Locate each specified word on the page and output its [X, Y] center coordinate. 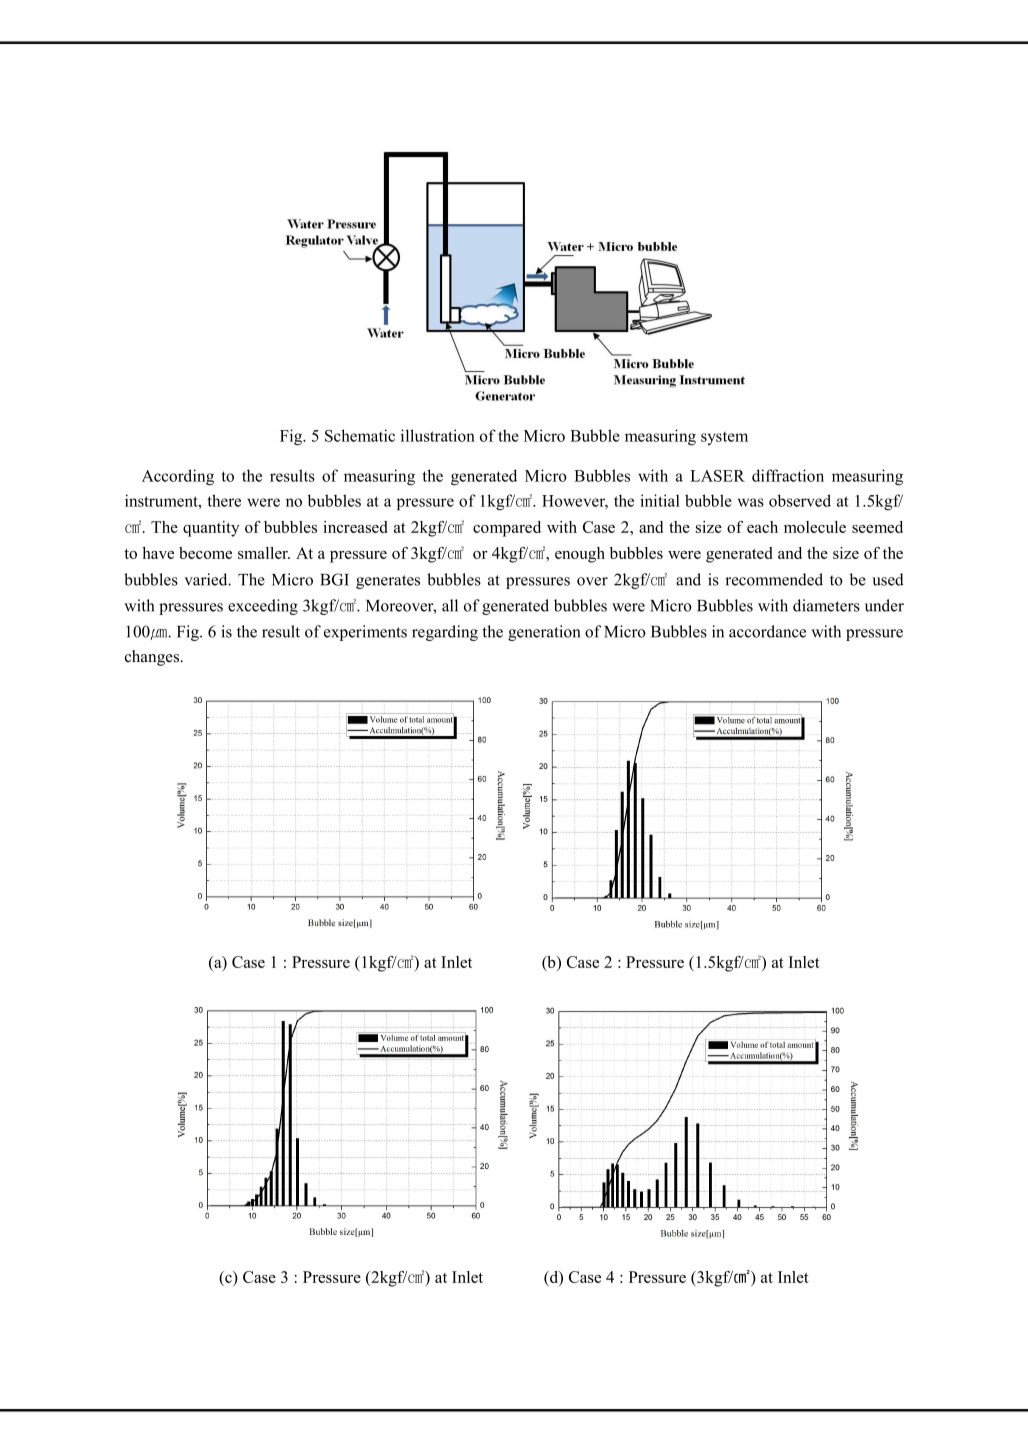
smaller [264, 553]
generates [388, 582]
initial [660, 500]
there [224, 500]
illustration [438, 435]
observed [800, 500]
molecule [815, 527]
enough [580, 555]
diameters [826, 605]
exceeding [263, 607]
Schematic [360, 435]
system [724, 438]
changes [153, 658]
